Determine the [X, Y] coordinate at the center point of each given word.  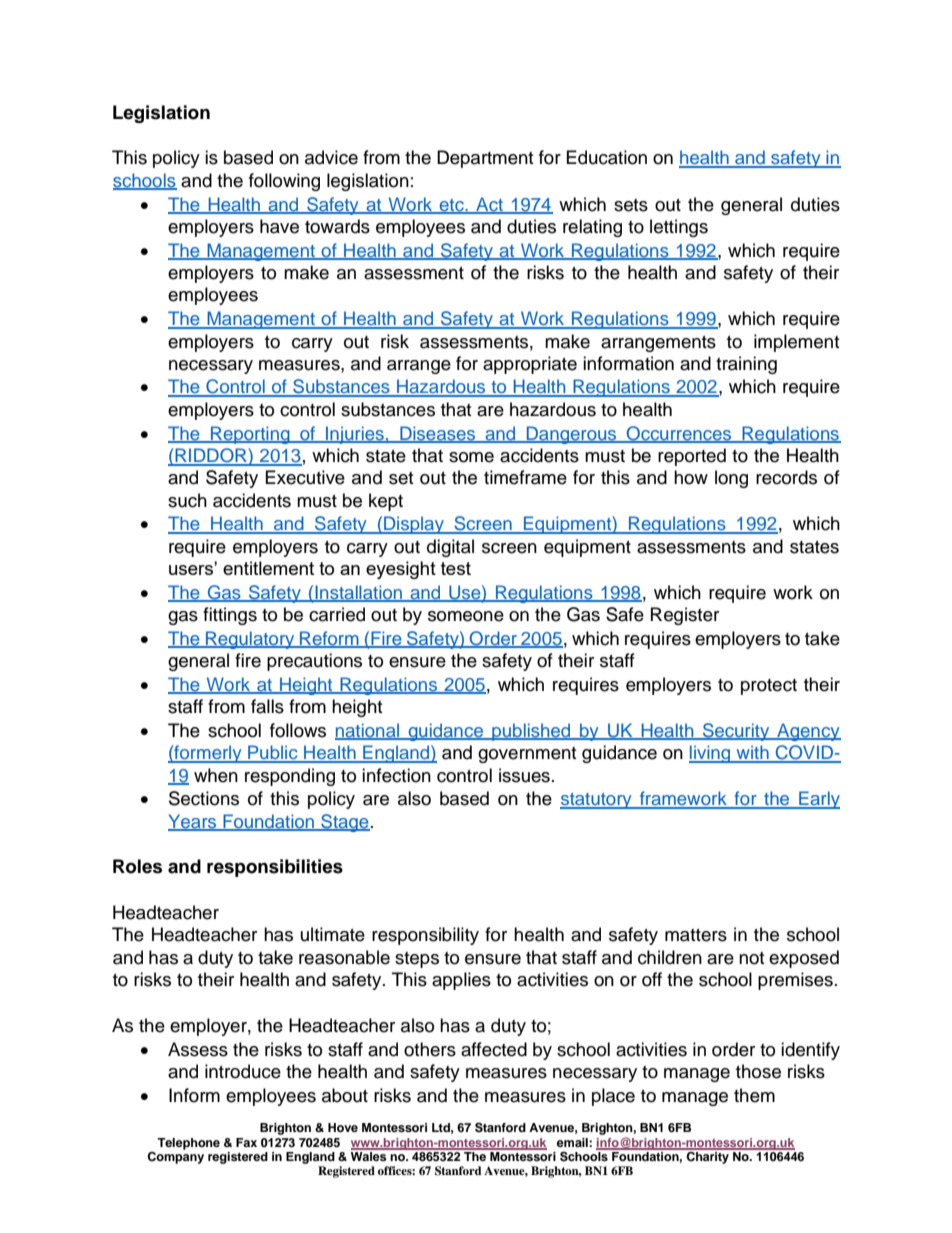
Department [485, 159]
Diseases [438, 434]
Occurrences [679, 434]
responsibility [425, 936]
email [573, 1142]
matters [696, 935]
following [284, 182]
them [754, 1095]
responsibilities [275, 868]
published [531, 732]
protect [769, 687]
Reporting [250, 435]
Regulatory [250, 640]
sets [631, 205]
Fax [246, 1142]
